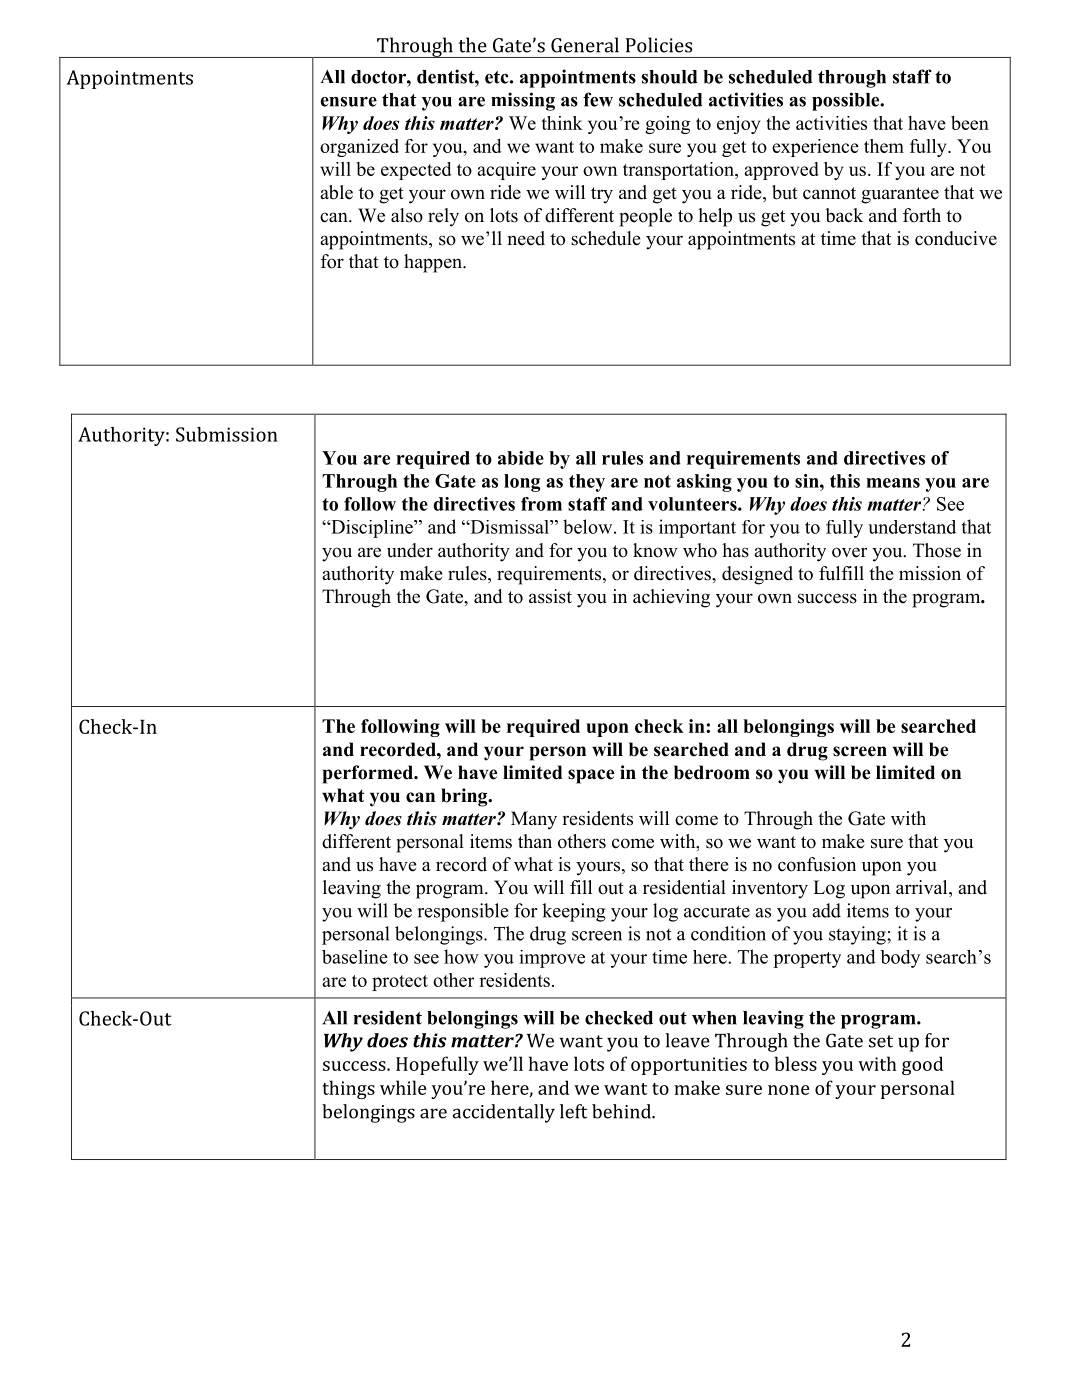  I want to click on while, so click(403, 1087).
